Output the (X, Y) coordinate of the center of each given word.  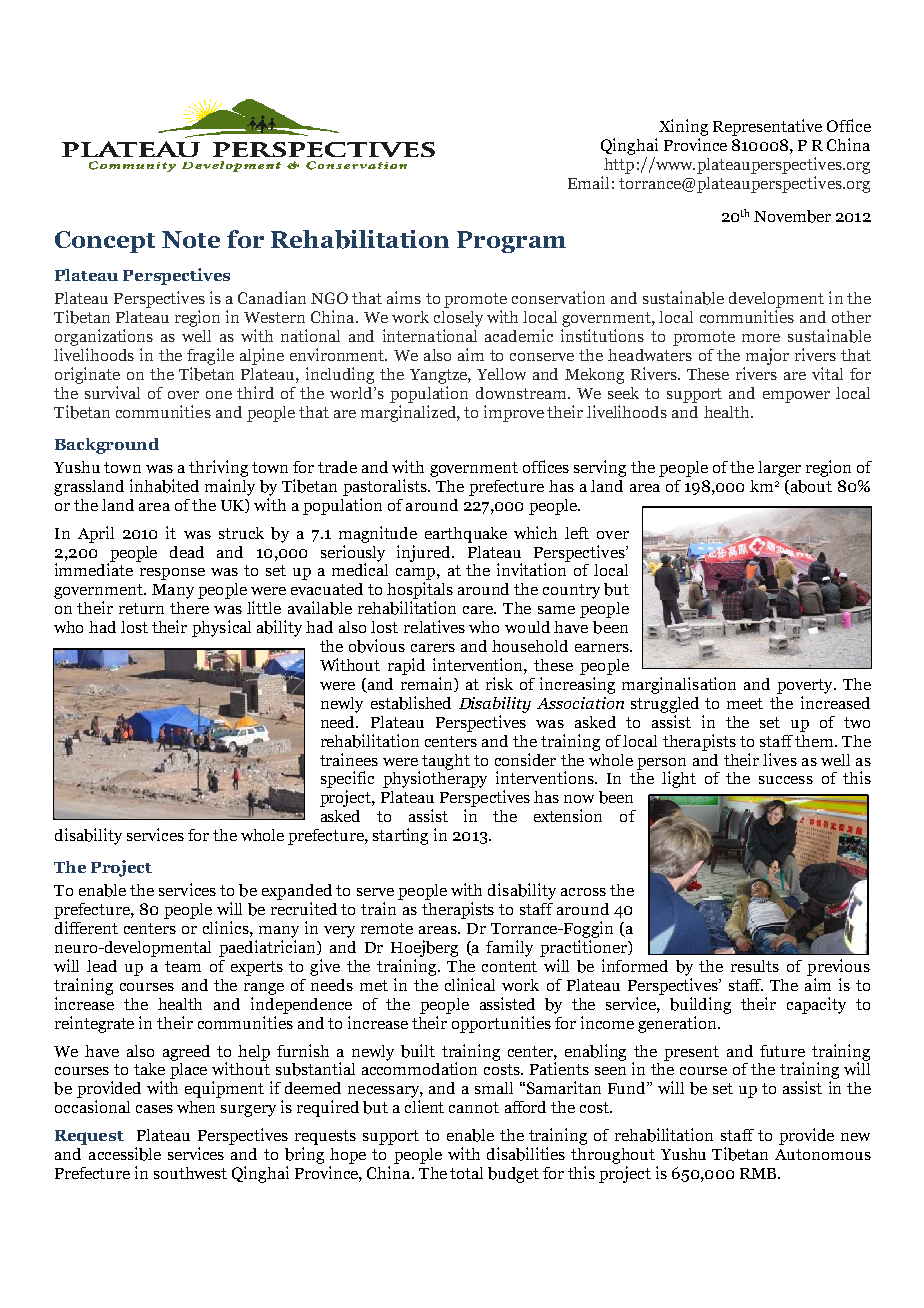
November (792, 216)
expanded (297, 892)
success (786, 780)
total (466, 1173)
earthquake (466, 535)
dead (187, 552)
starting (400, 836)
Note (191, 239)
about (810, 487)
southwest (190, 1173)
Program (511, 242)
